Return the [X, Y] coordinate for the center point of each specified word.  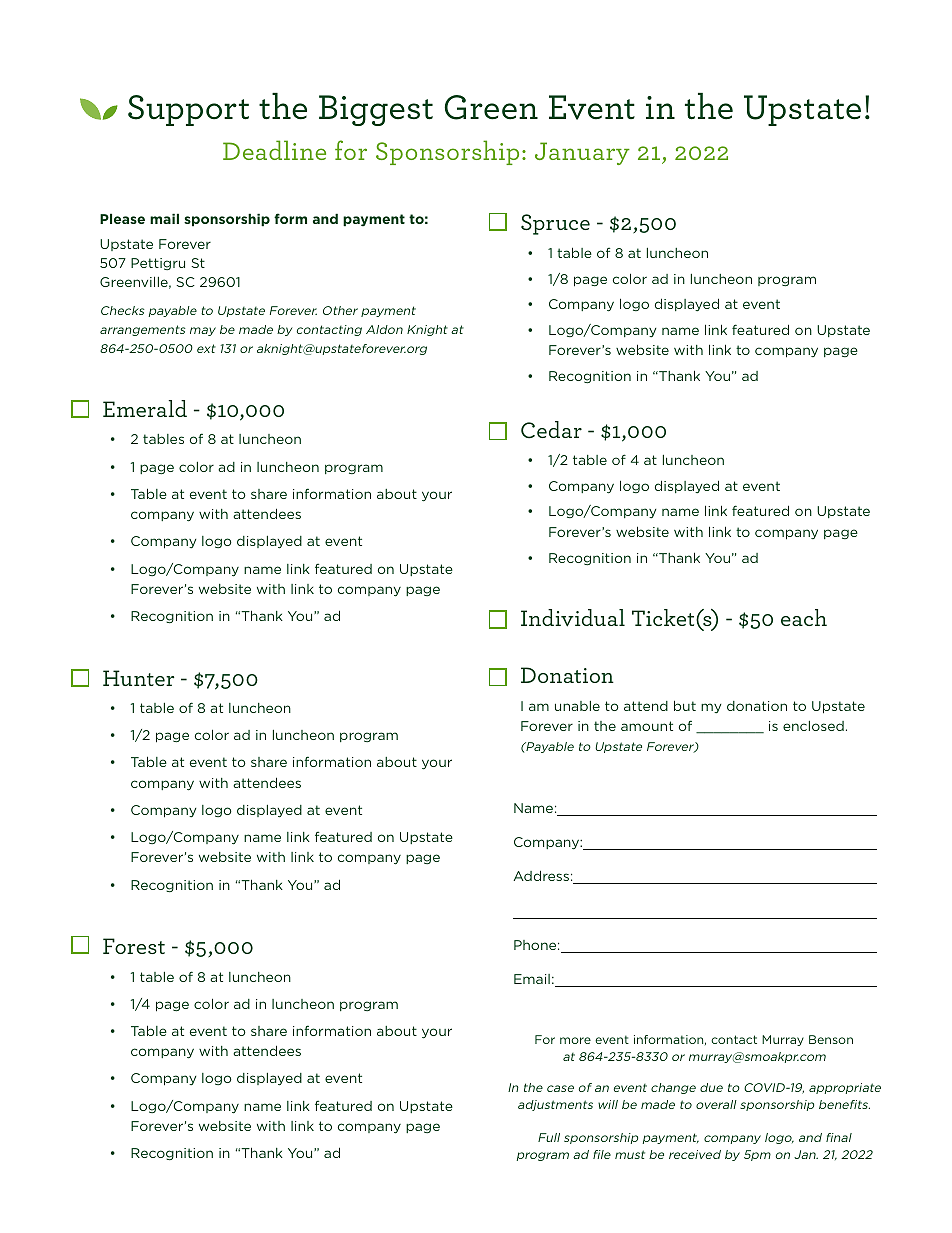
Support [188, 110]
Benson [831, 1039]
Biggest [376, 110]
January [582, 153]
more [575, 1040]
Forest [134, 946]
